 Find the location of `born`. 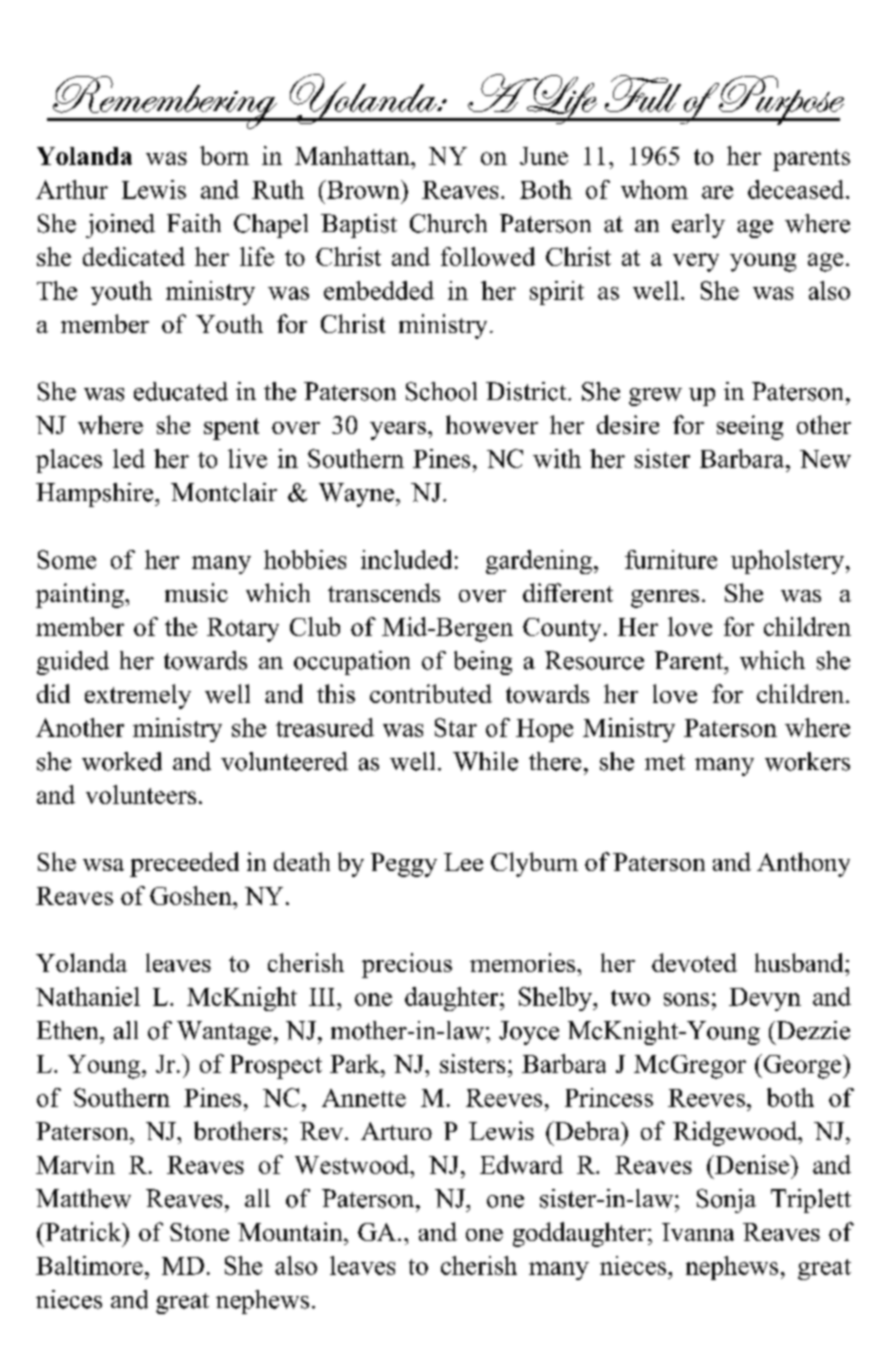

born is located at coordinates (224, 155).
